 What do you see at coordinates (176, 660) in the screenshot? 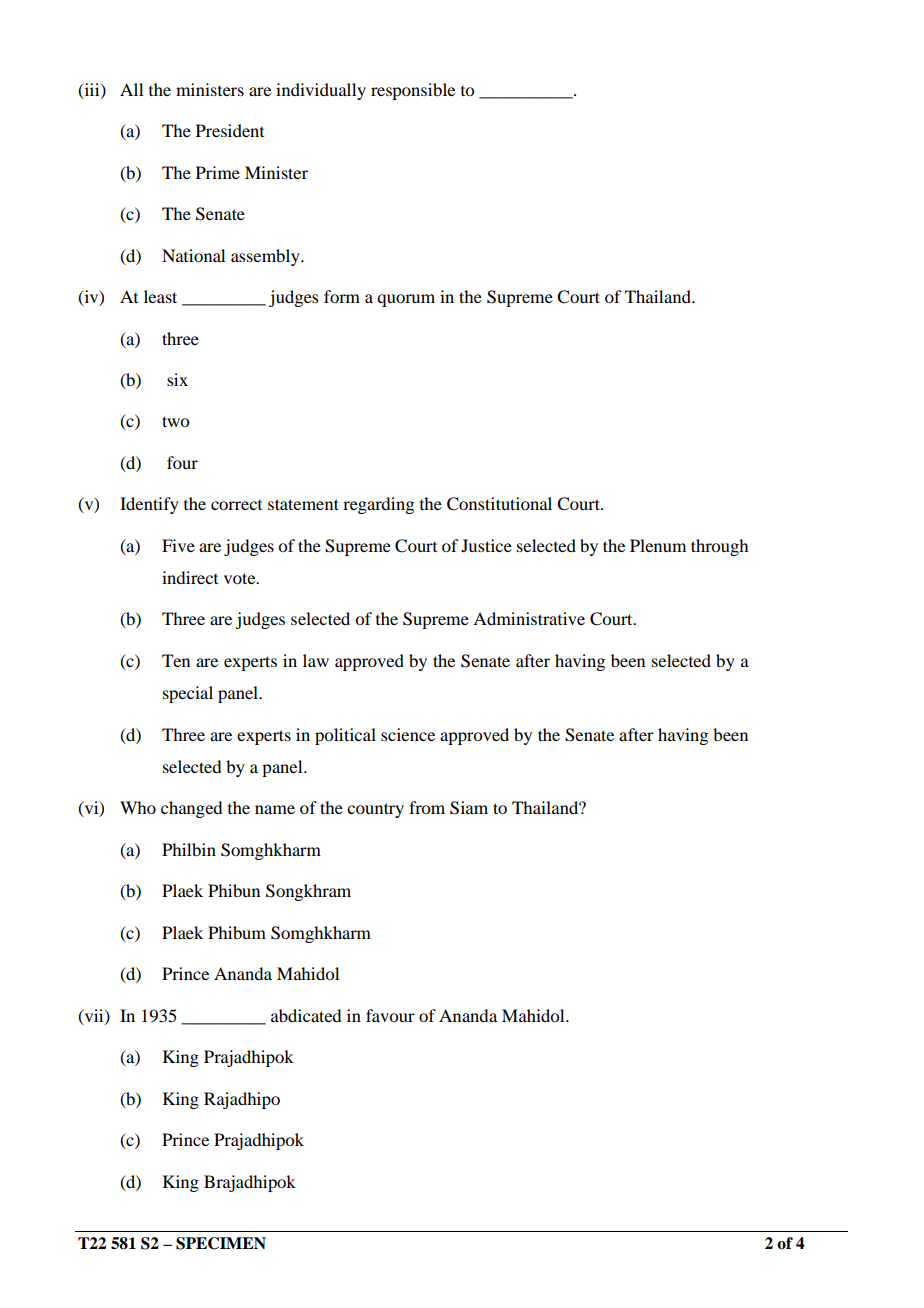
I see `Ten` at bounding box center [176, 660].
